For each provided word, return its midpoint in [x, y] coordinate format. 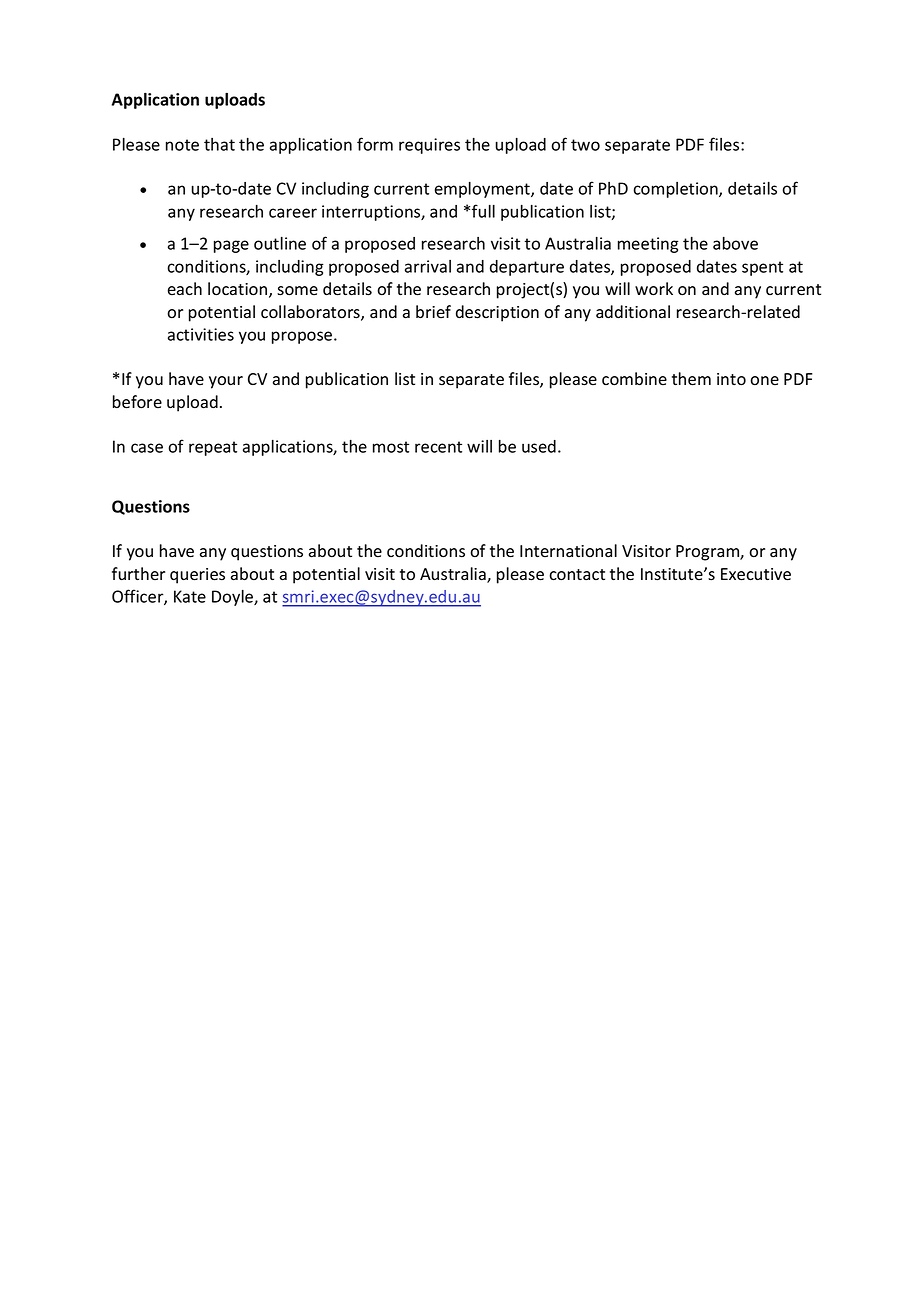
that [219, 144]
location [239, 290]
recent [438, 447]
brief [433, 312]
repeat [213, 448]
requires [429, 146]
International [568, 551]
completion [676, 190]
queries [197, 576]
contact [577, 575]
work [654, 289]
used [539, 446]
